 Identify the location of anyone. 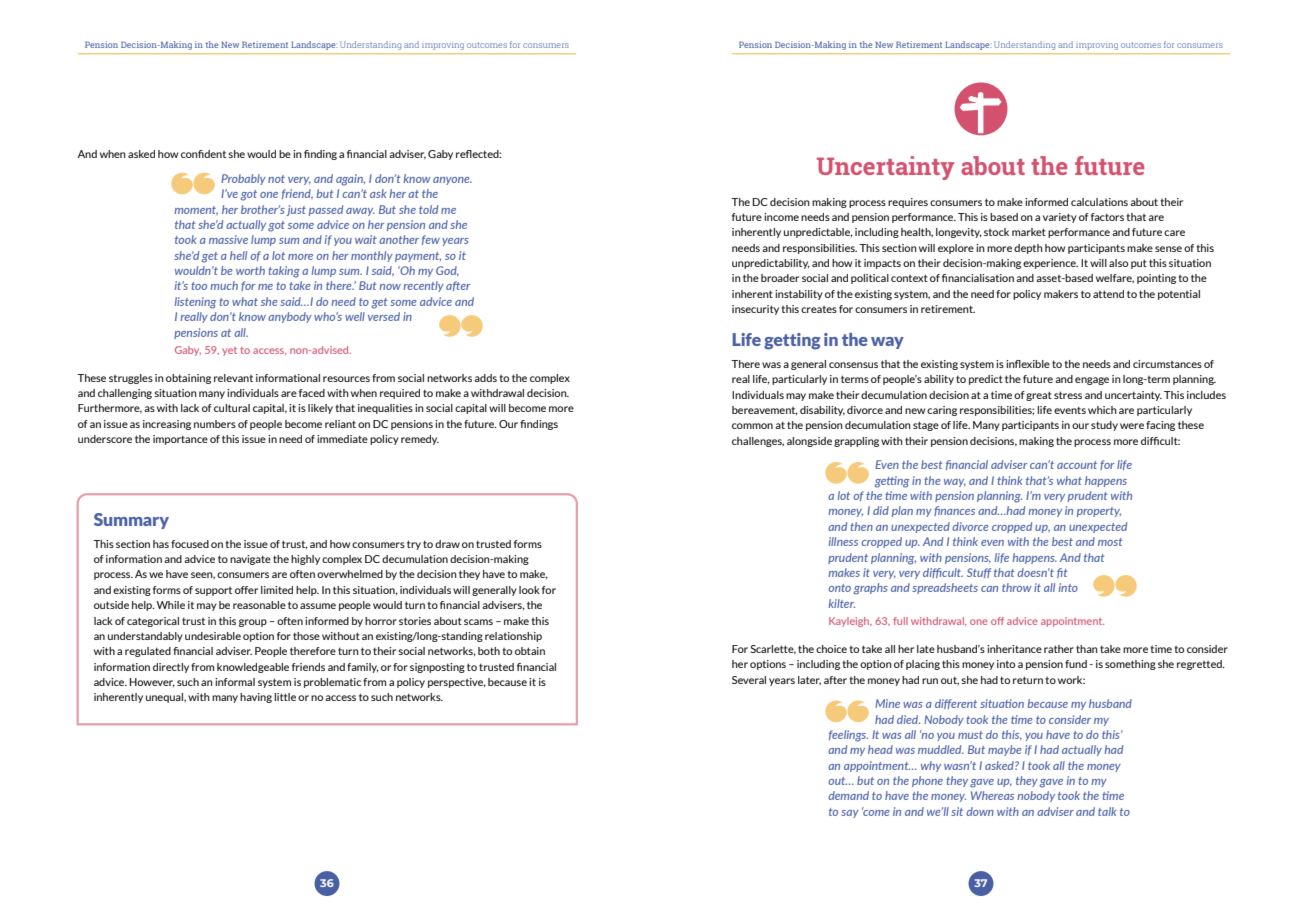
(452, 181).
